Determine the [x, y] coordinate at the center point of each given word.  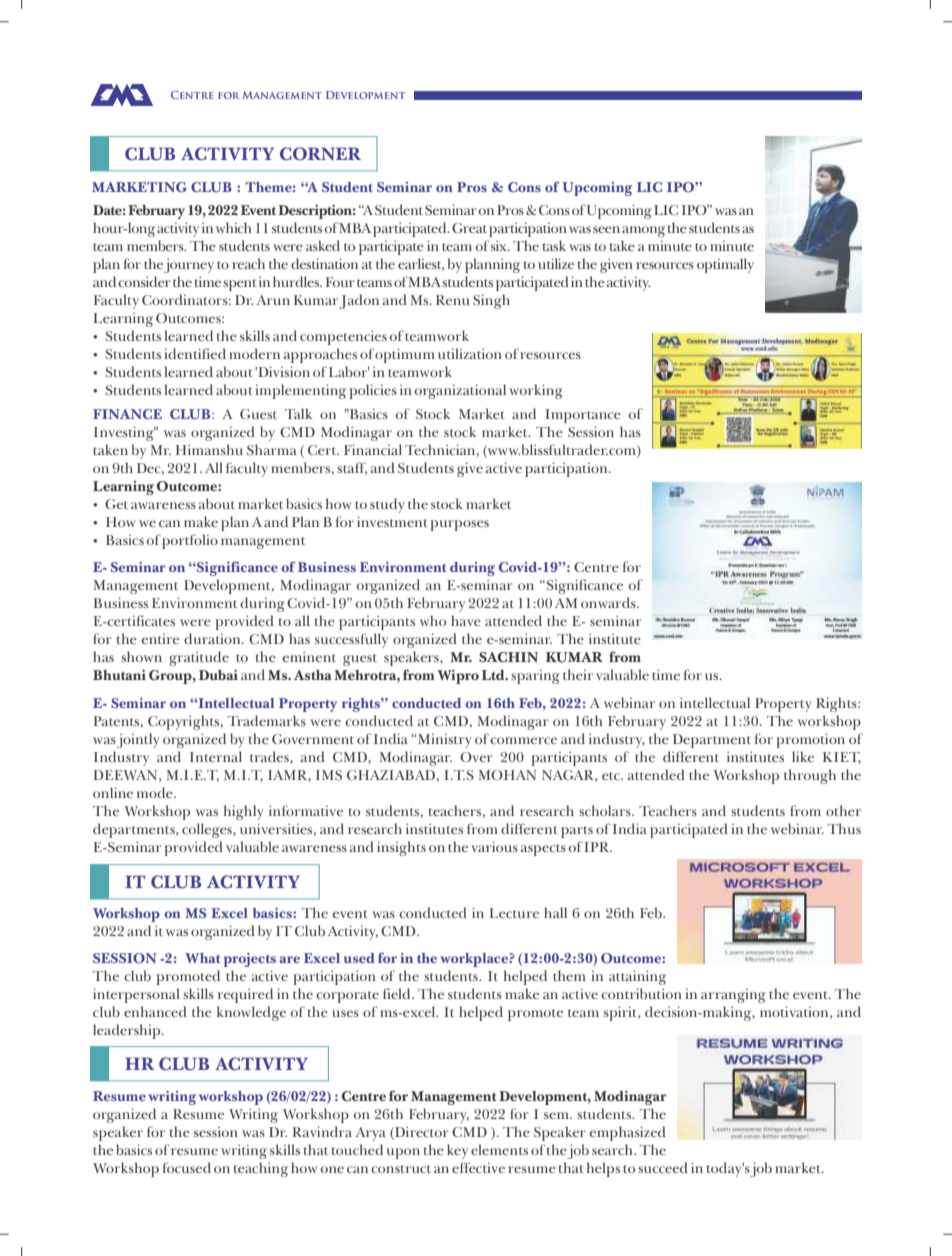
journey [189, 266]
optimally [725, 265]
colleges [208, 830]
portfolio [190, 541]
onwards [609, 602]
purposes [460, 525]
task [554, 245]
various [494, 846]
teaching [261, 1169]
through [810, 776]
